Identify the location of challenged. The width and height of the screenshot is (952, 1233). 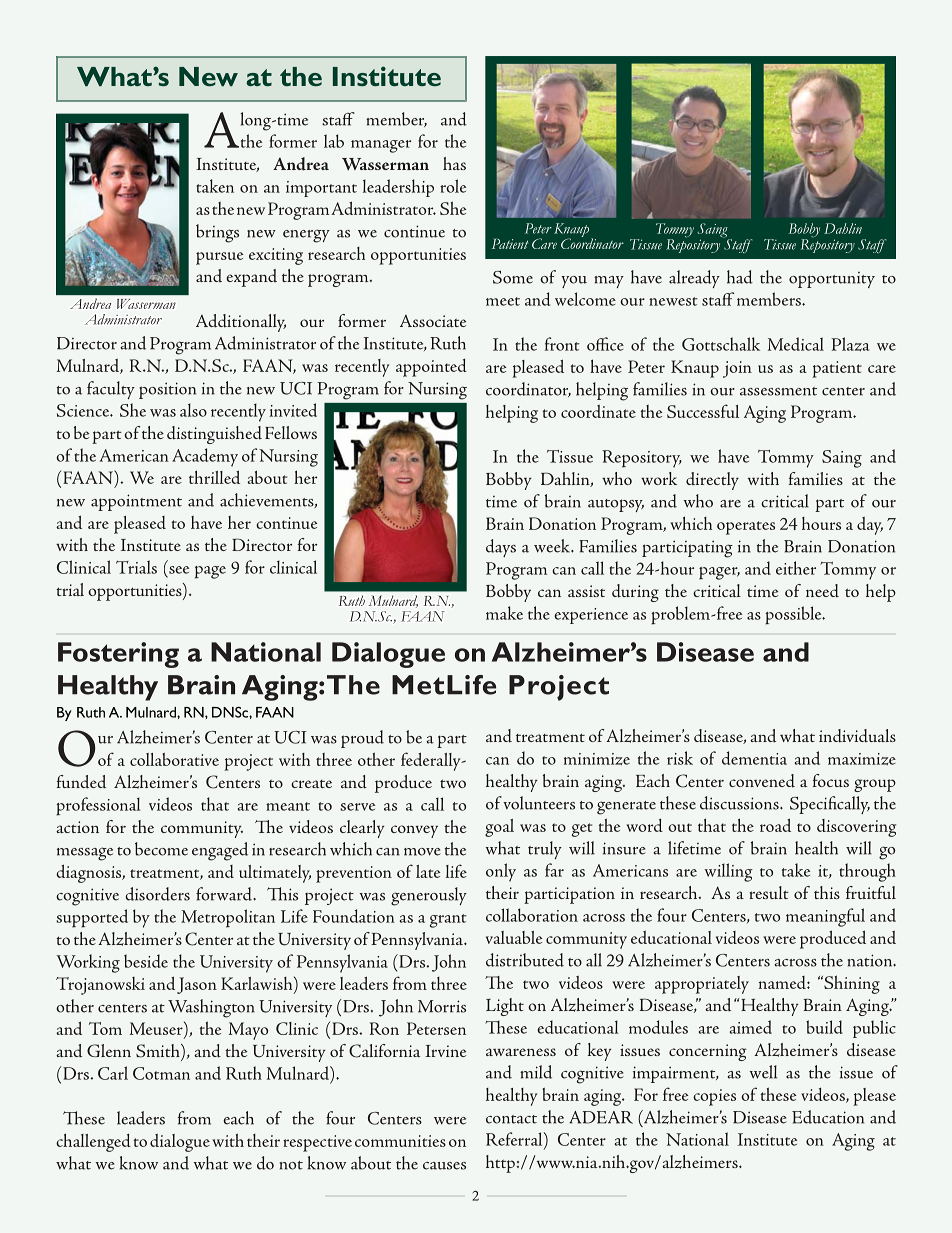
(93, 1142).
